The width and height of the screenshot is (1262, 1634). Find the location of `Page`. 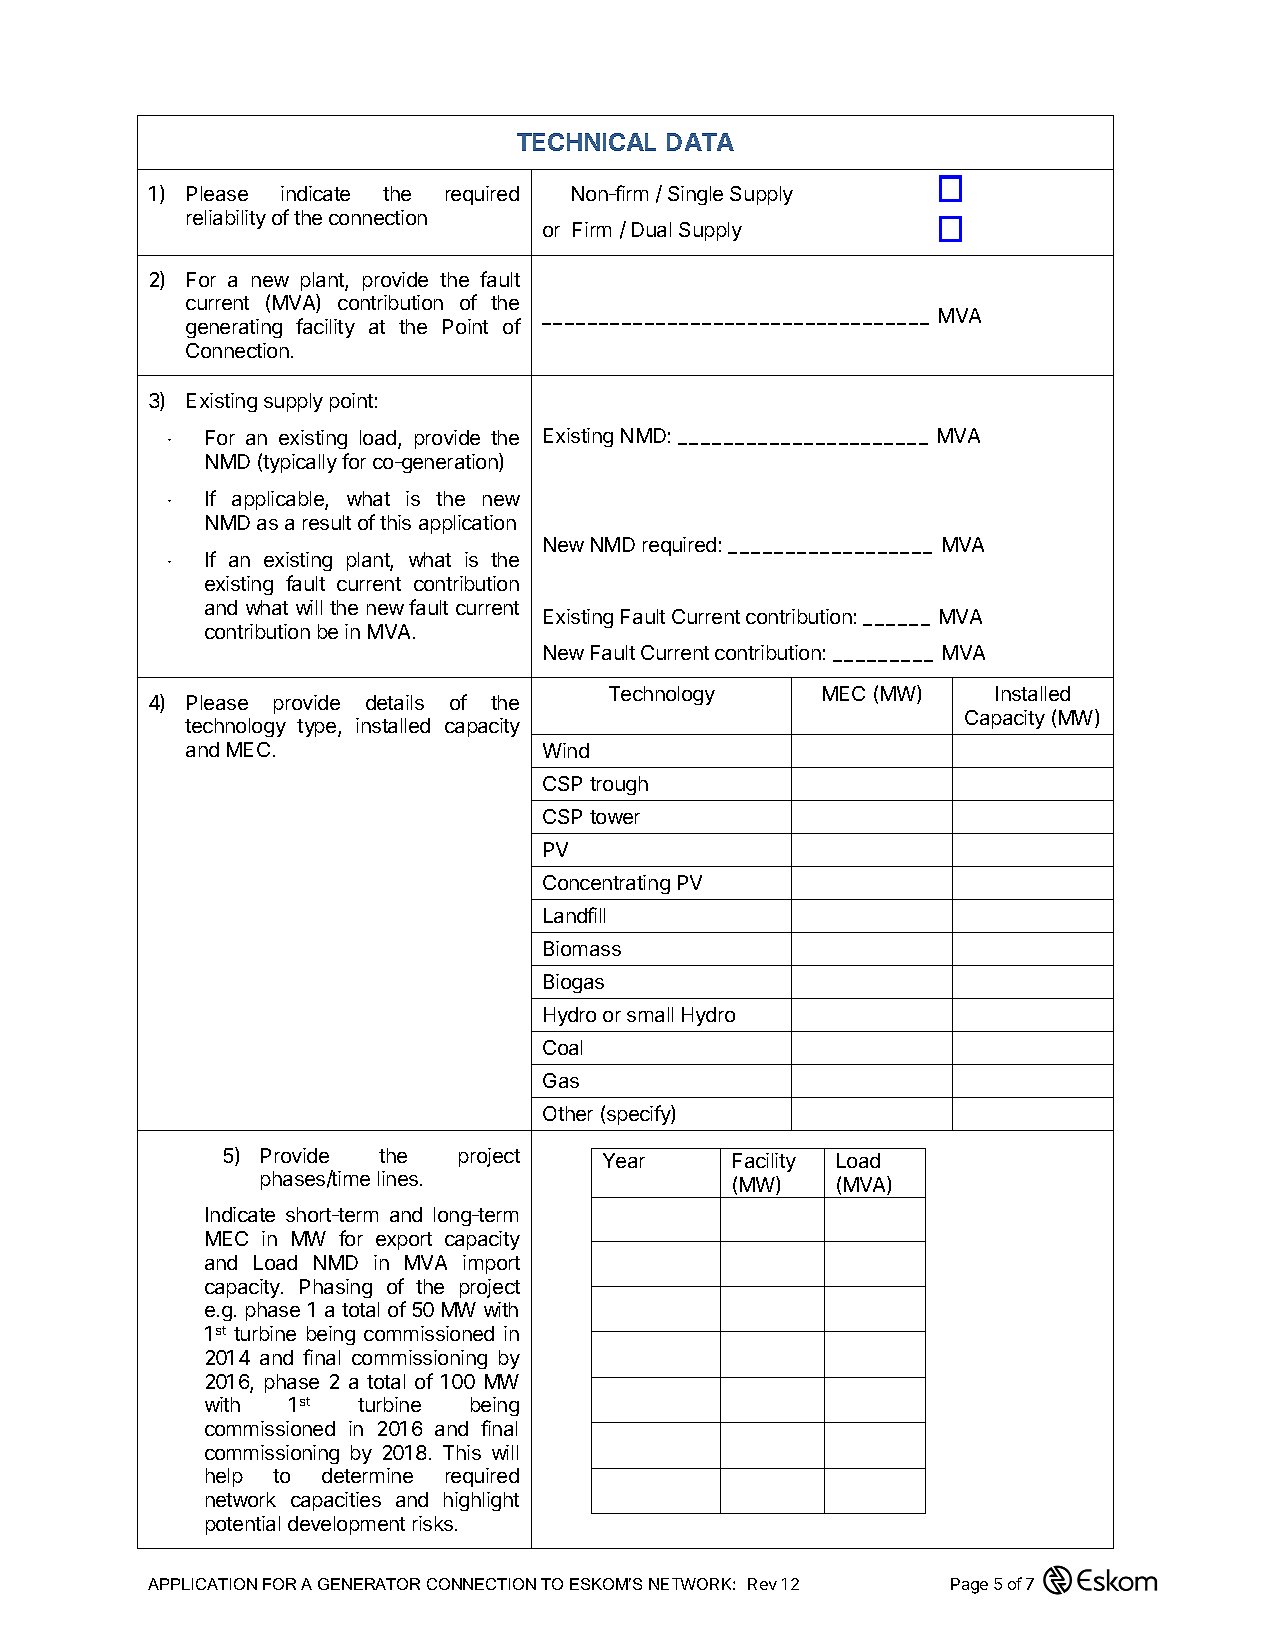

Page is located at coordinates (969, 1586).
